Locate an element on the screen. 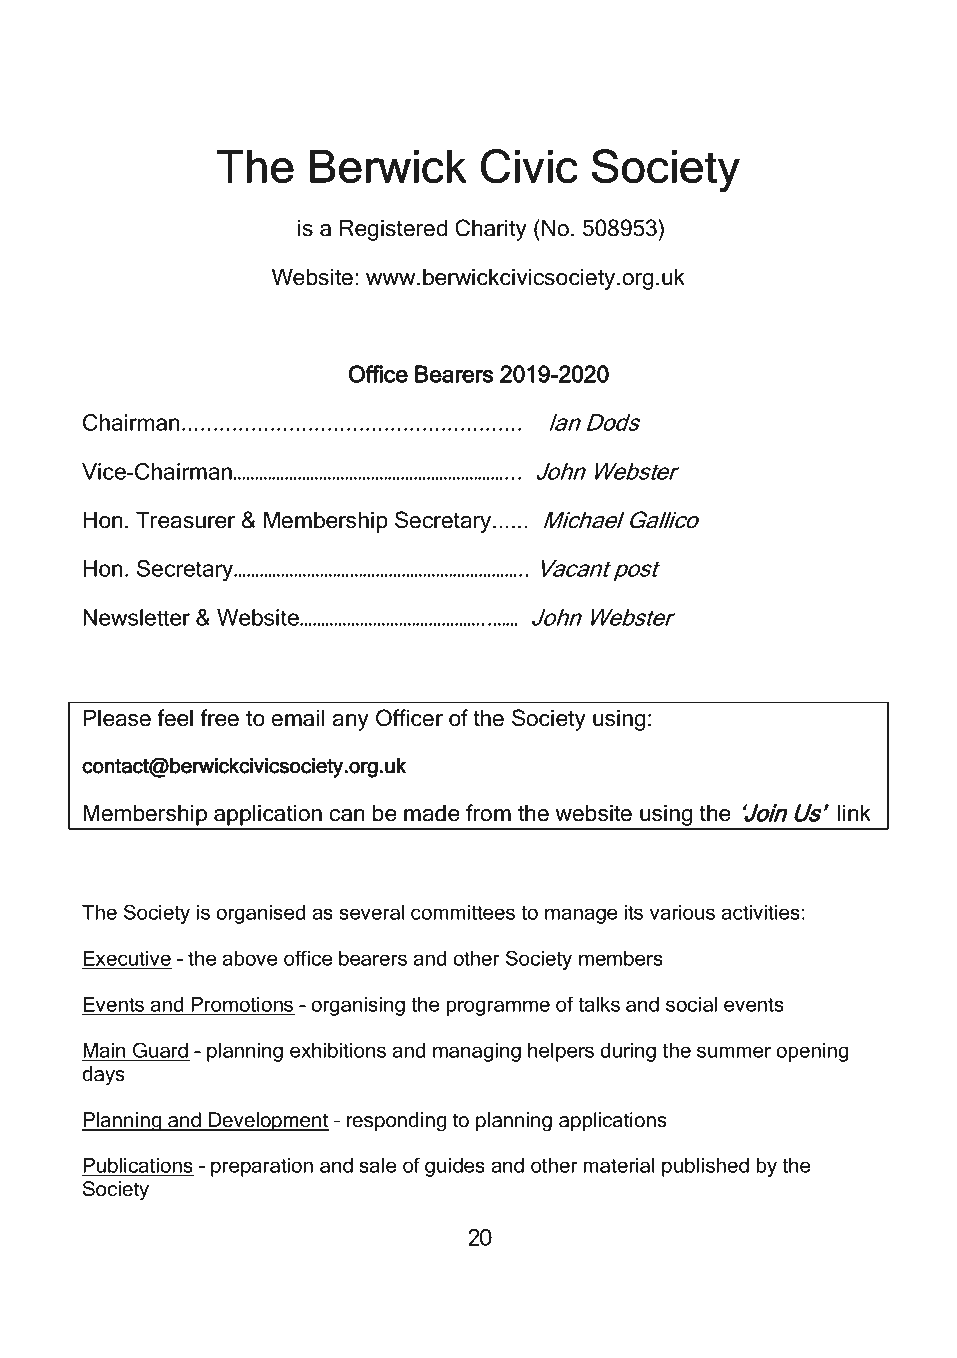 This screenshot has height=1358, width=957. above is located at coordinates (250, 958).
